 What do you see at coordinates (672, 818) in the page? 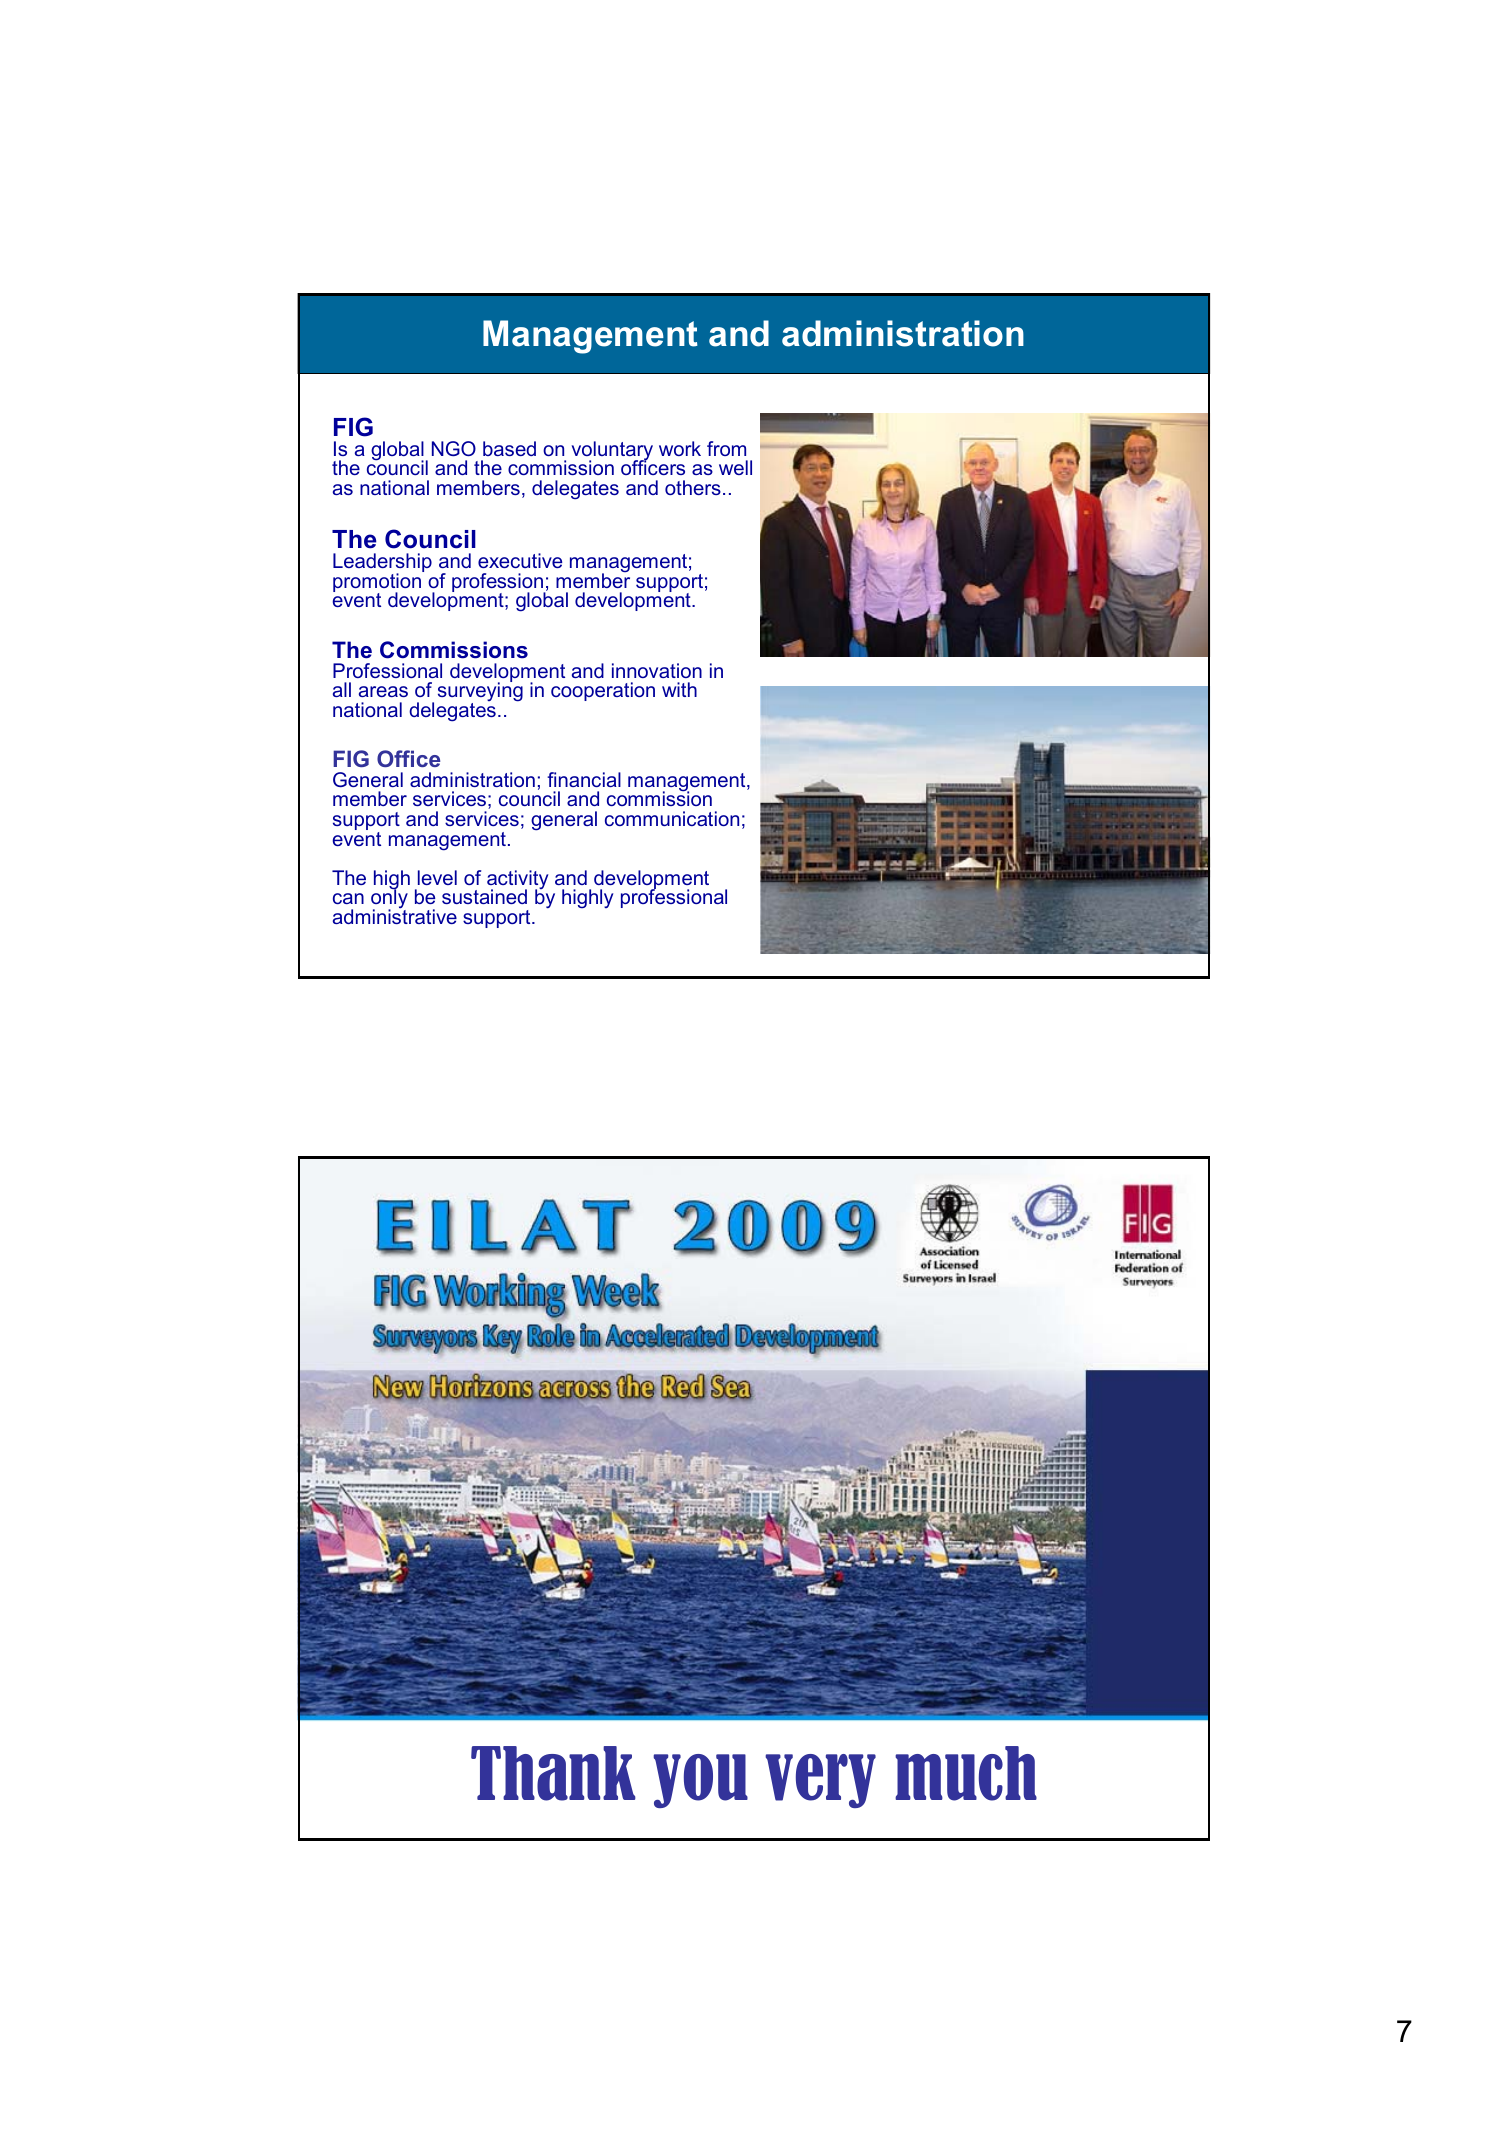
I see `communication` at bounding box center [672, 818].
